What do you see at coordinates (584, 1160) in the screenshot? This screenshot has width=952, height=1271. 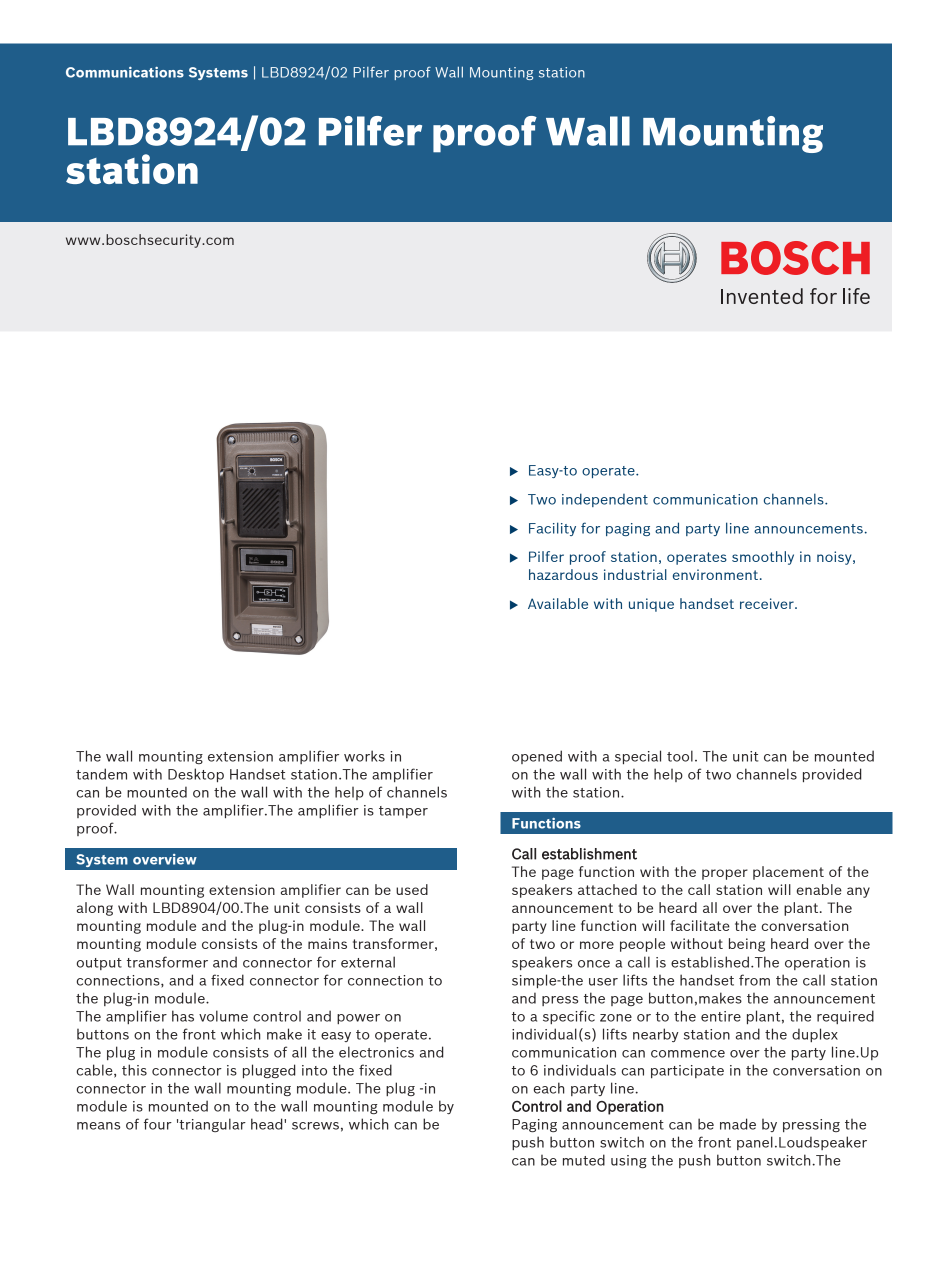 I see `muted` at bounding box center [584, 1160].
